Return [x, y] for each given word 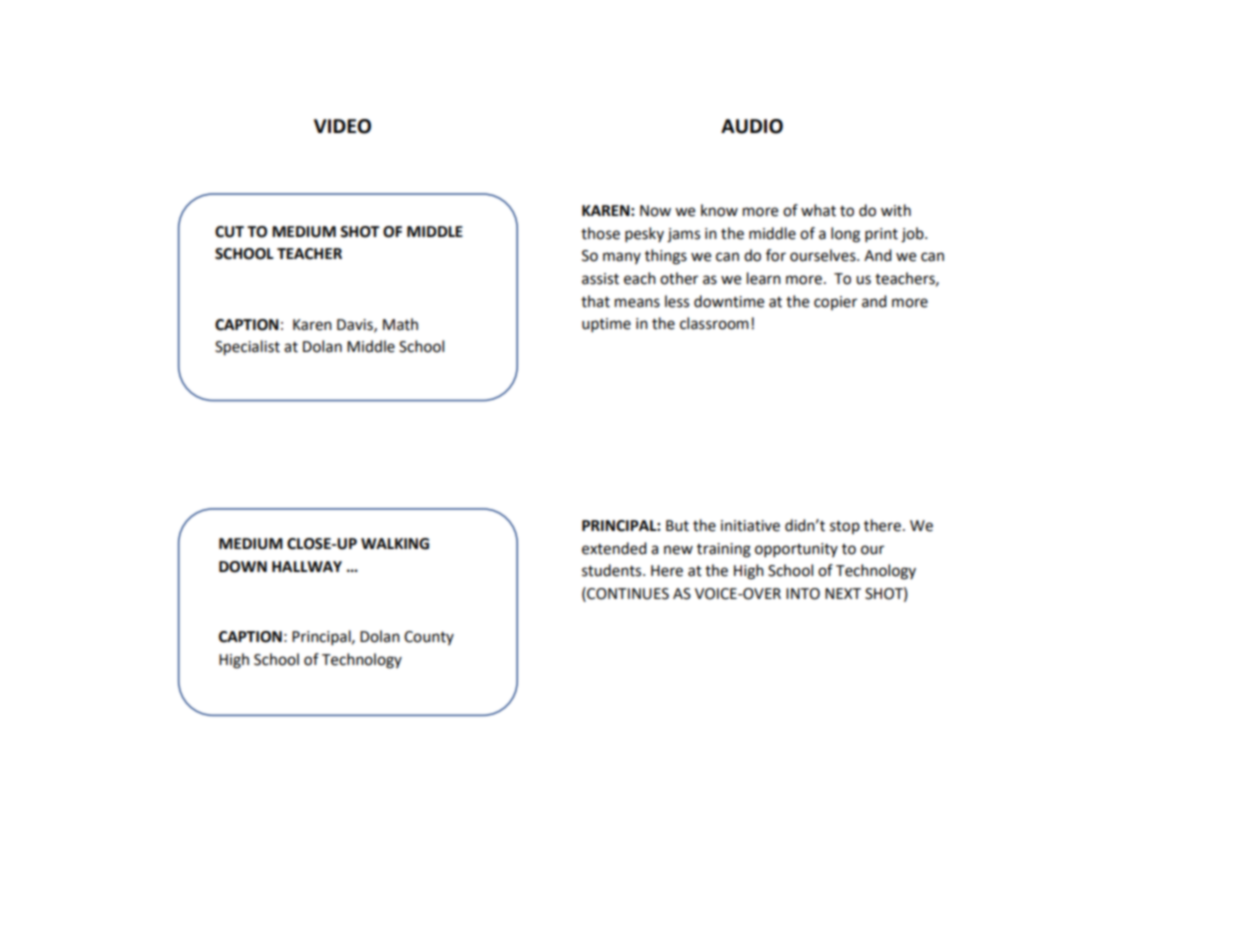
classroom [714, 323]
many [622, 258]
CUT [229, 232]
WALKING [395, 544]
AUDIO [752, 126]
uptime [606, 325]
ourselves [824, 255]
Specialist [247, 348]
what [818, 210]
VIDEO [342, 126]
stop [845, 527]
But [677, 526]
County [429, 638]
